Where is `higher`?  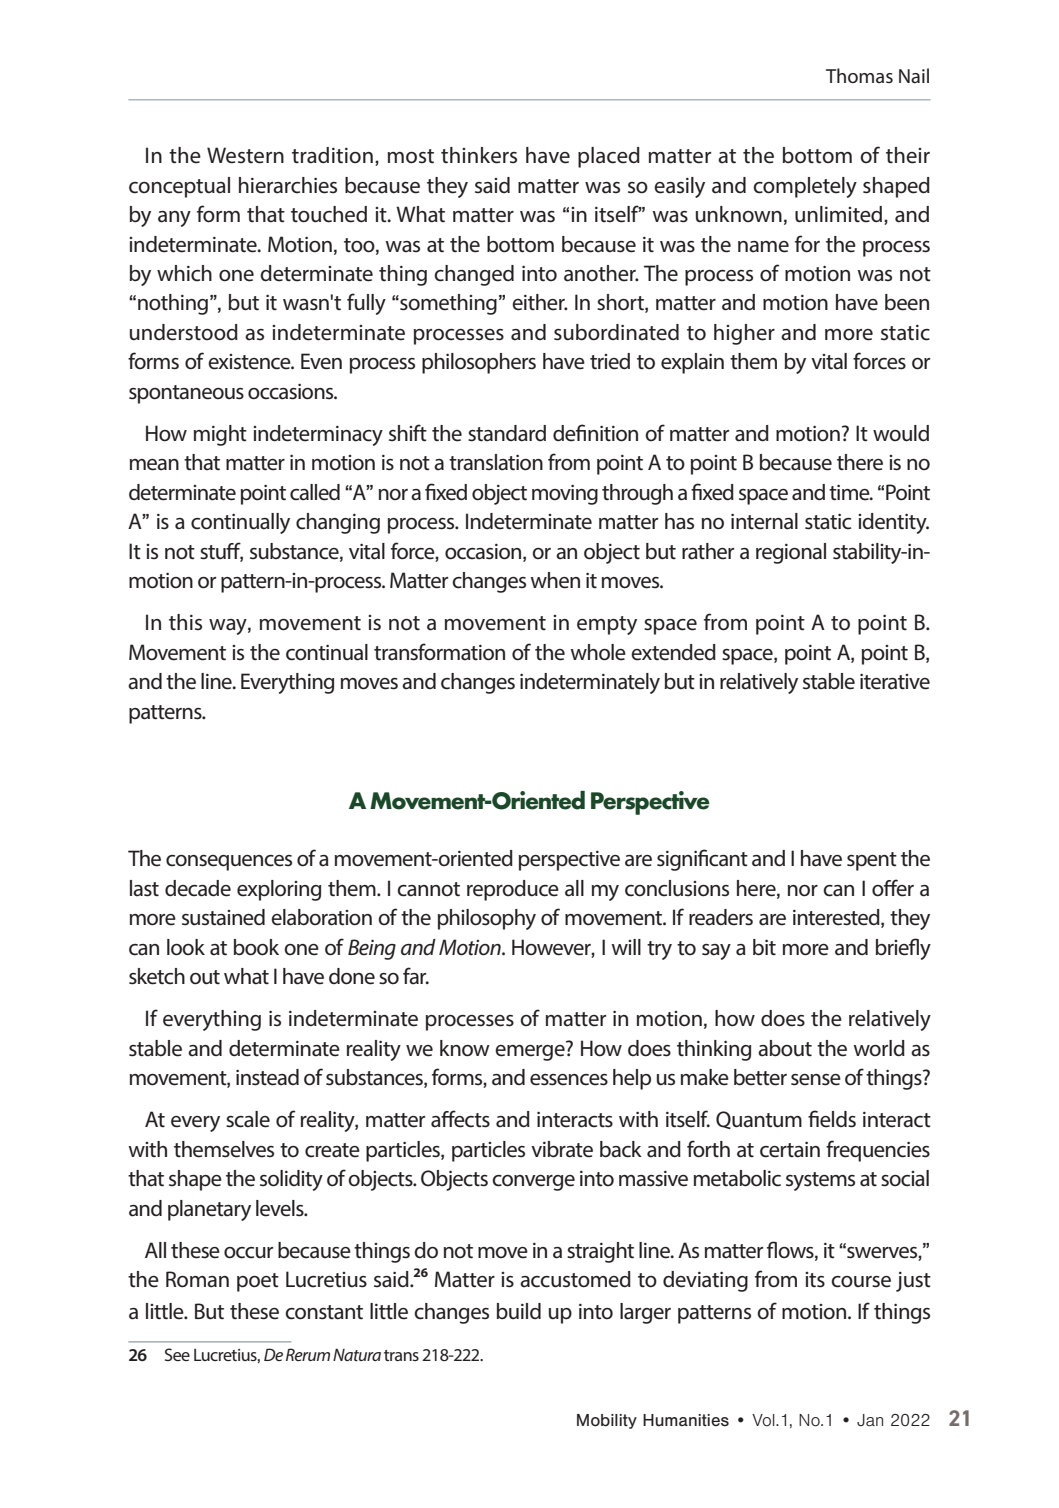 higher is located at coordinates (744, 334).
